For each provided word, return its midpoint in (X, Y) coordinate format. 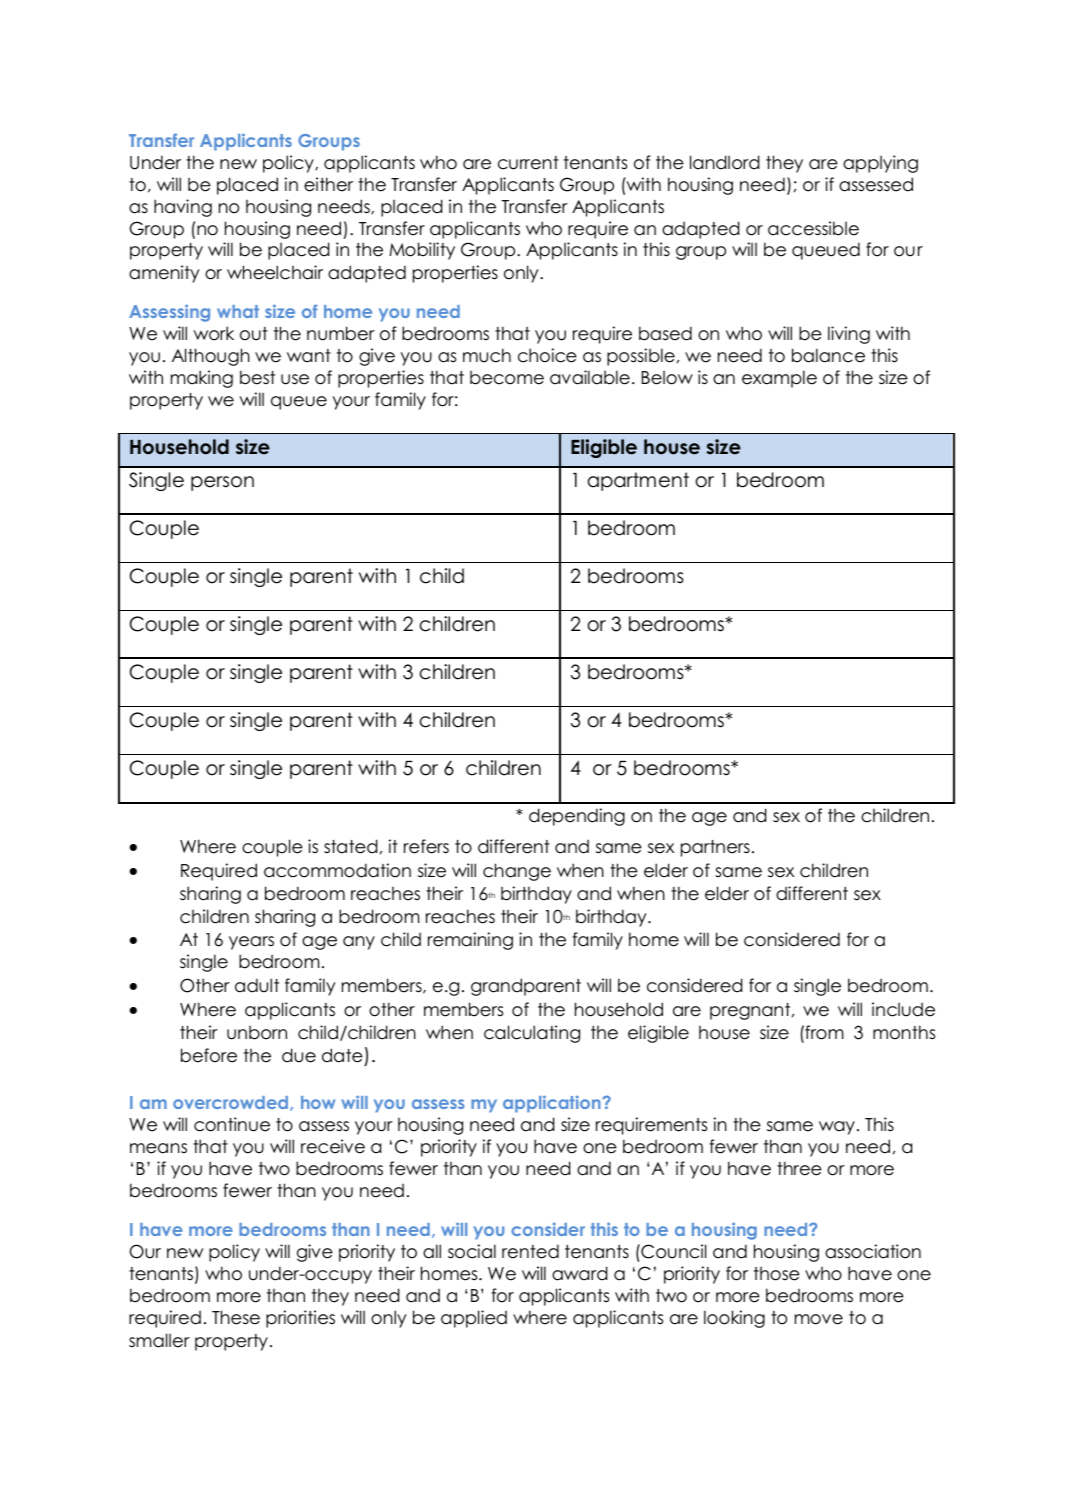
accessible (813, 228)
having (183, 208)
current (528, 163)
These (236, 1317)
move (819, 1319)
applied (474, 1319)
